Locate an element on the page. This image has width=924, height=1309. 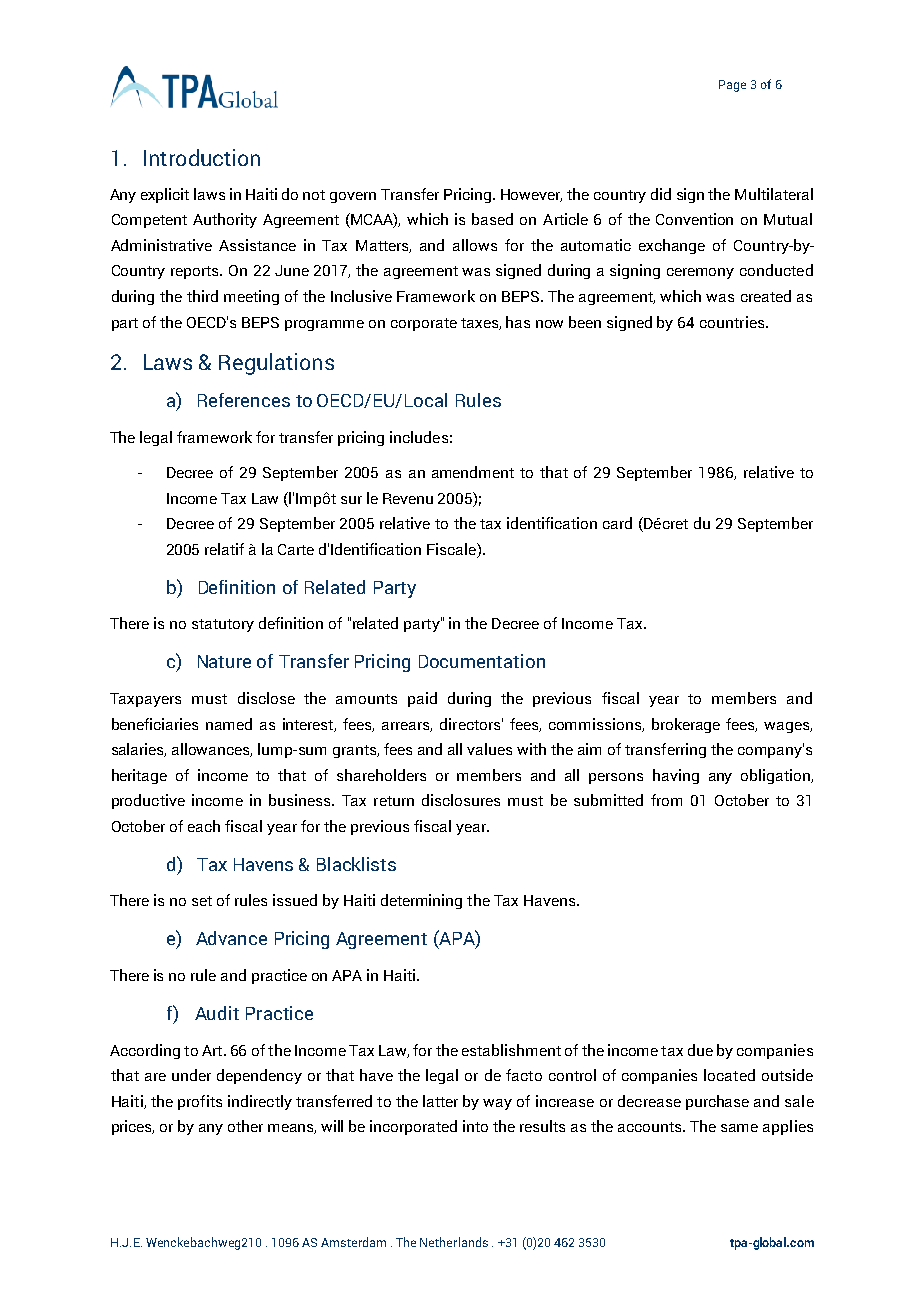
Page is located at coordinates (732, 86).
